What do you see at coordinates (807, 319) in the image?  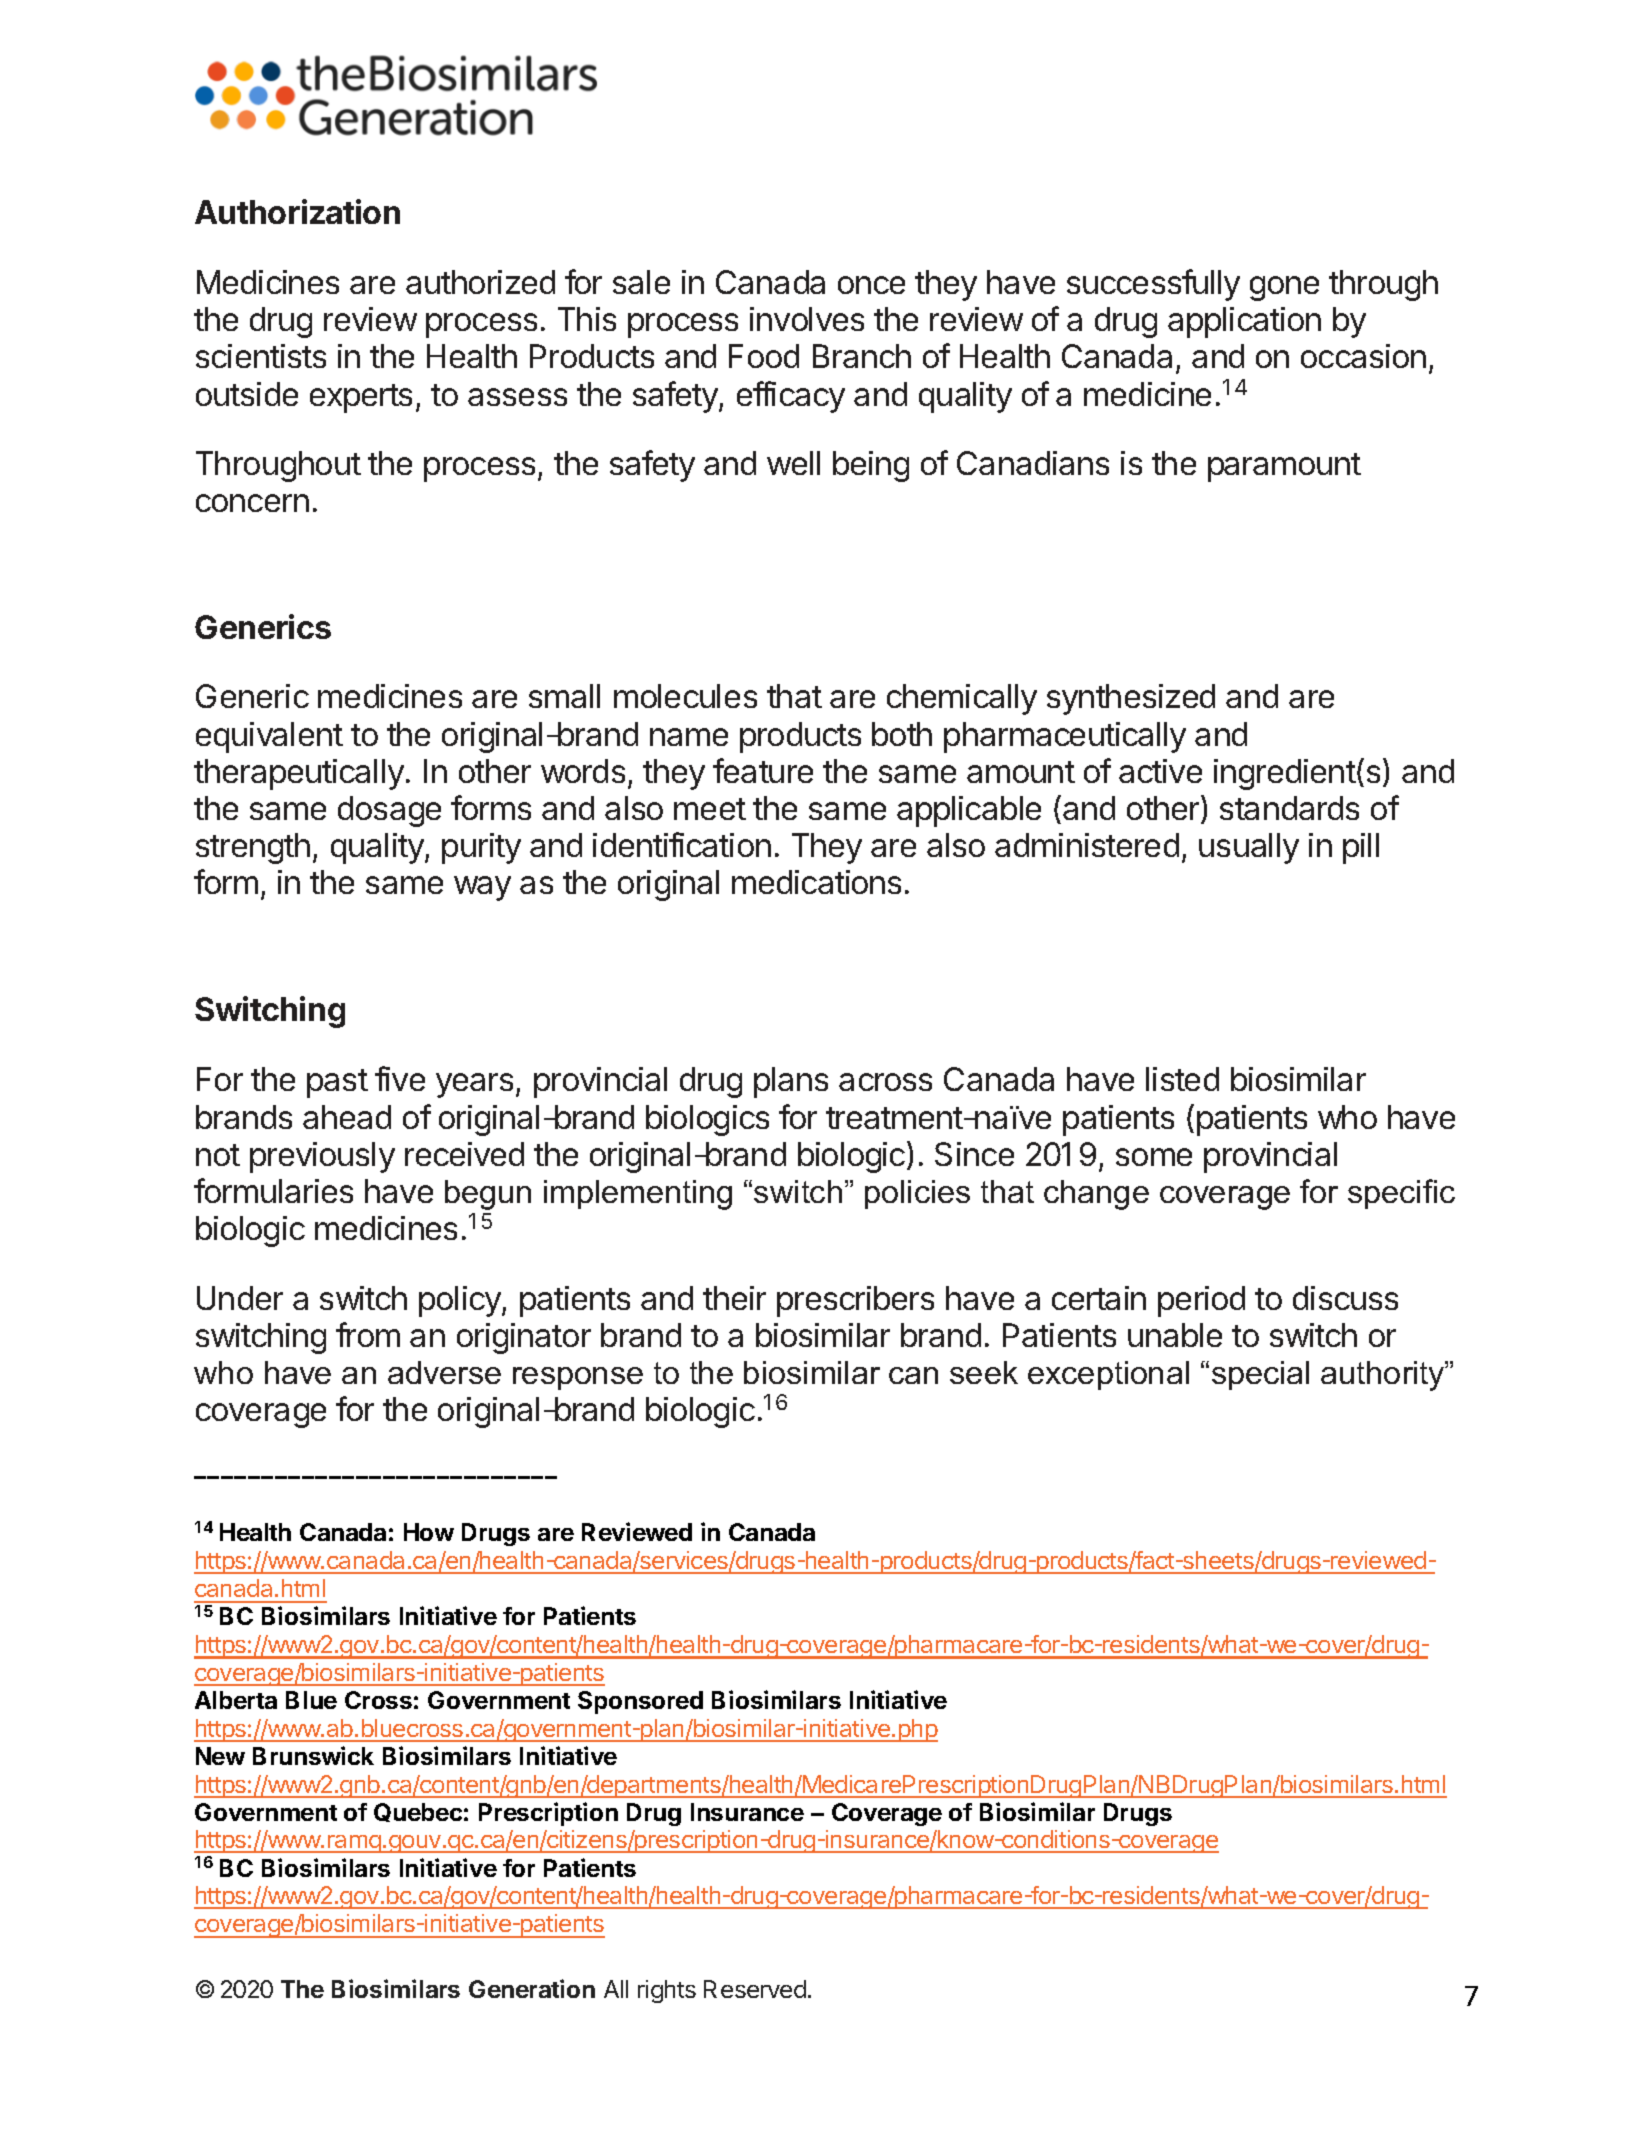 I see `involves` at bounding box center [807, 319].
